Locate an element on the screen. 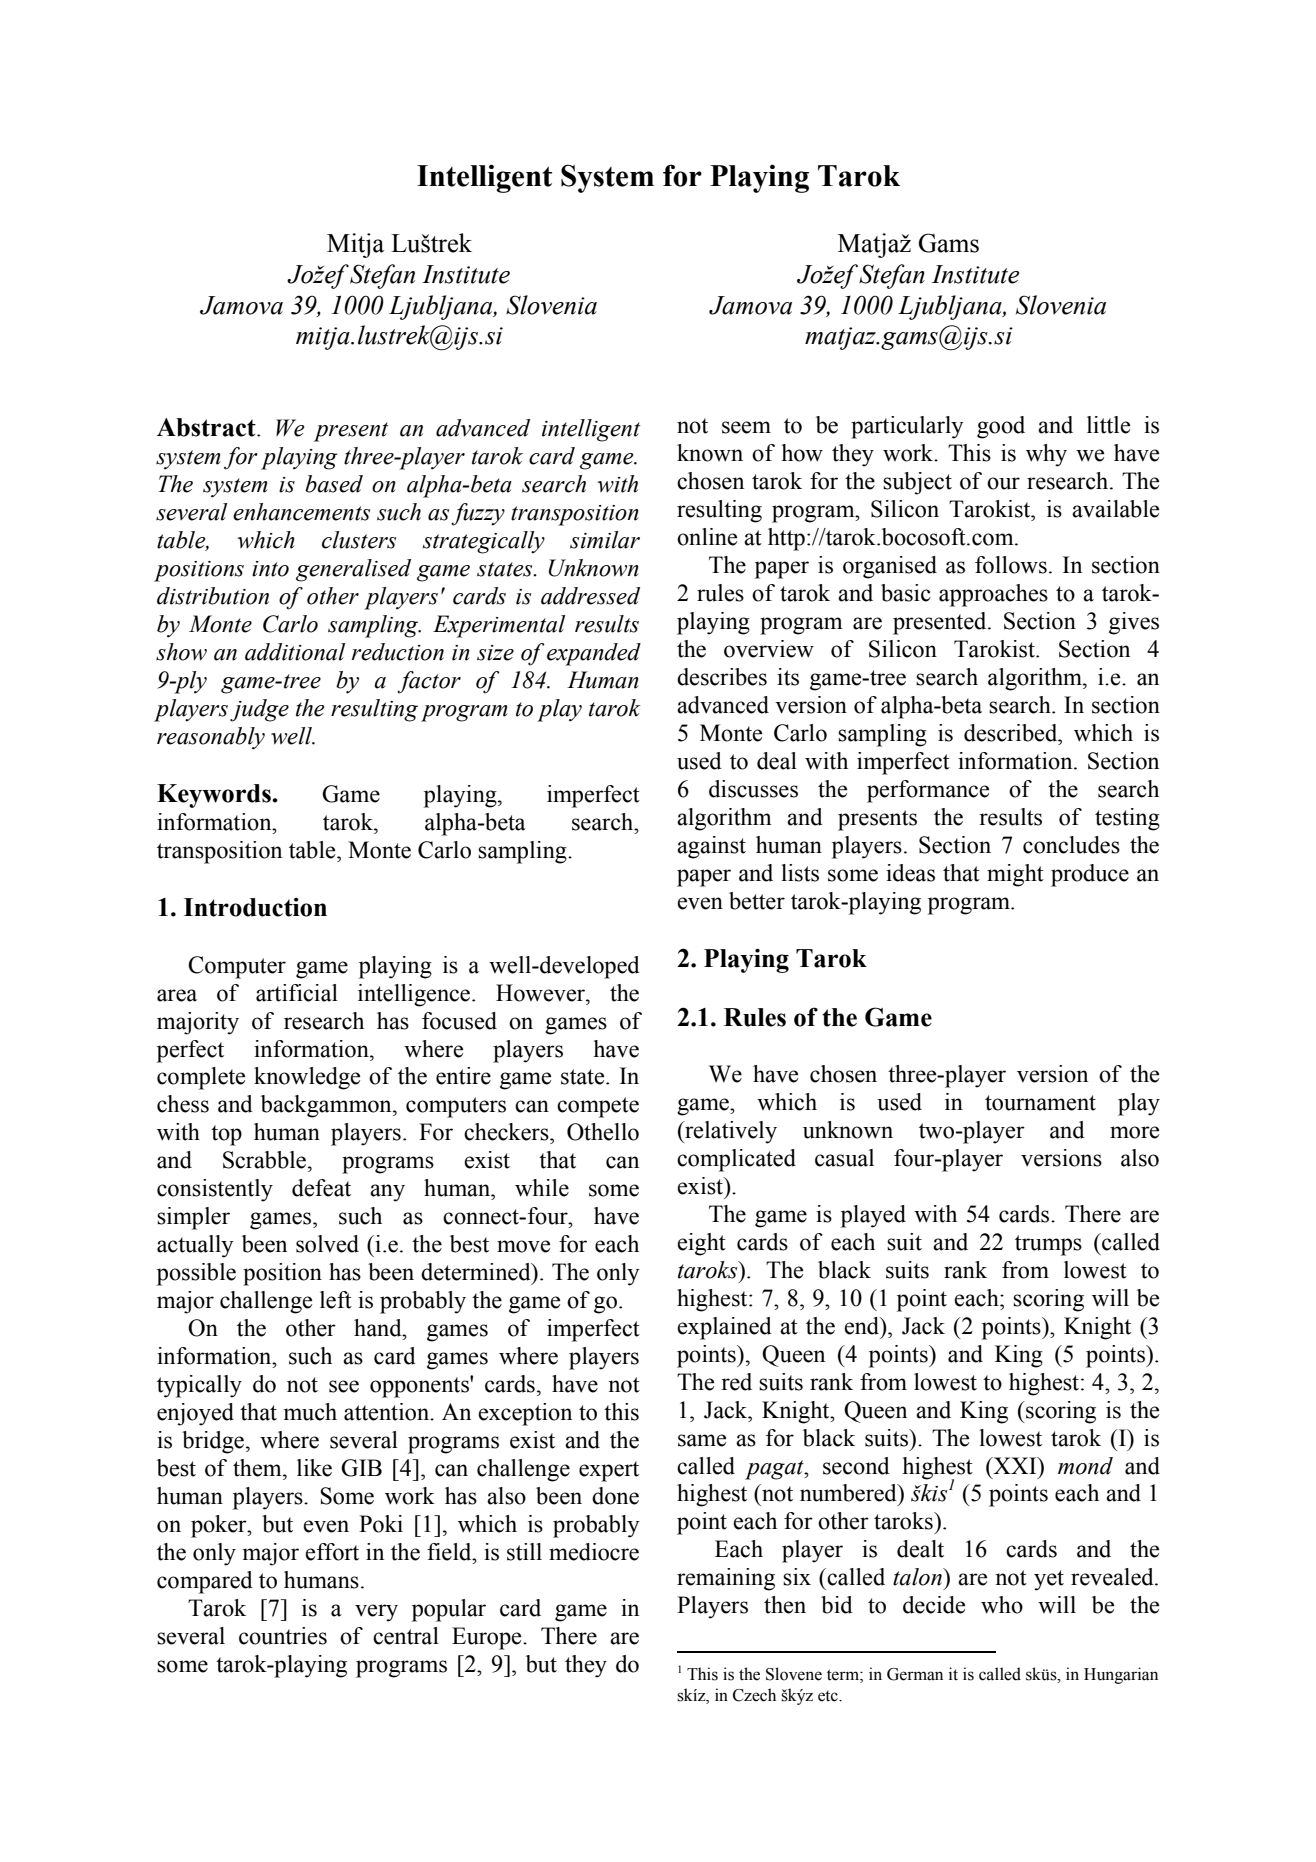  Czech is located at coordinates (754, 1695).
